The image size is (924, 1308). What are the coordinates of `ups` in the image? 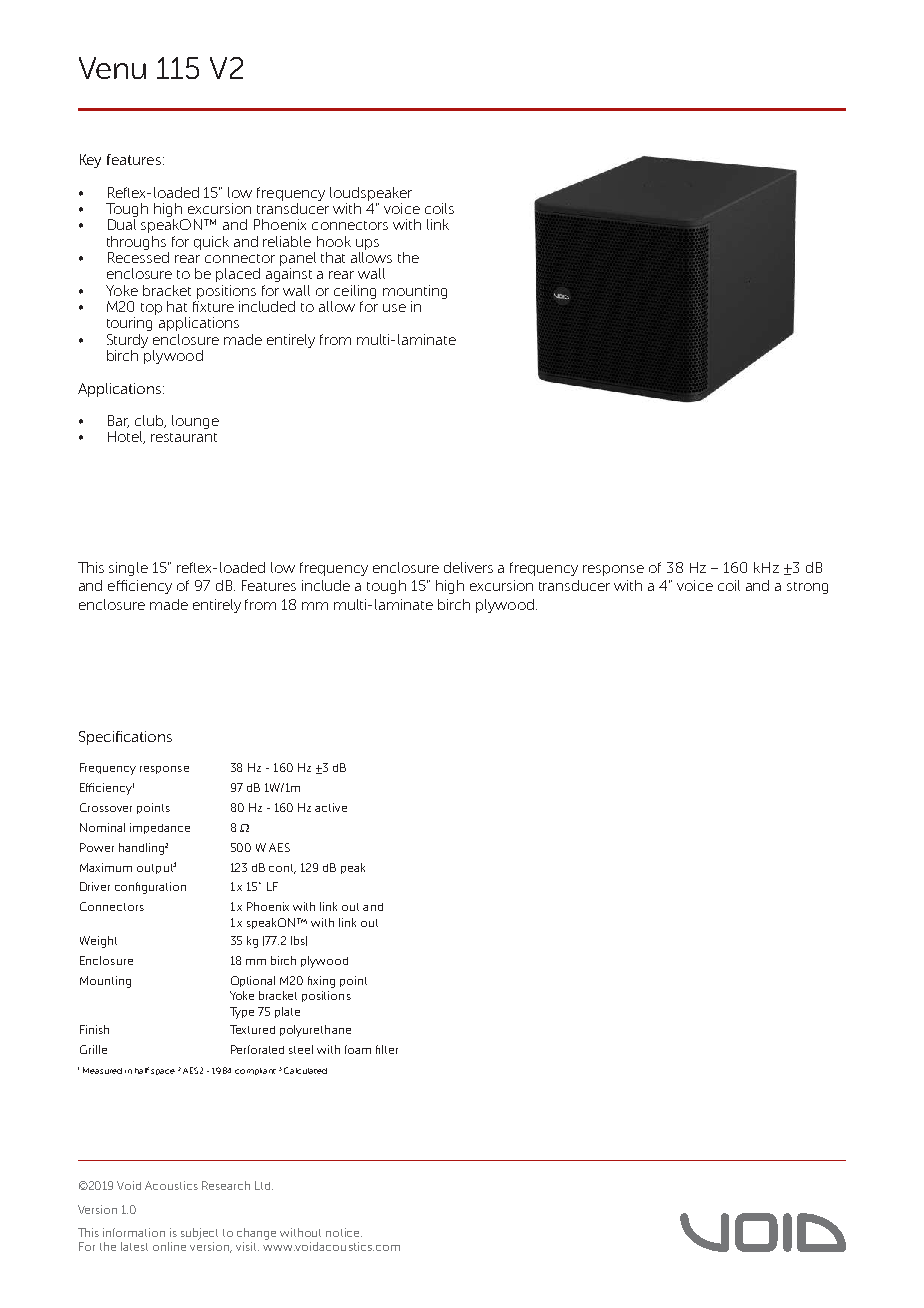 It's located at (367, 244).
